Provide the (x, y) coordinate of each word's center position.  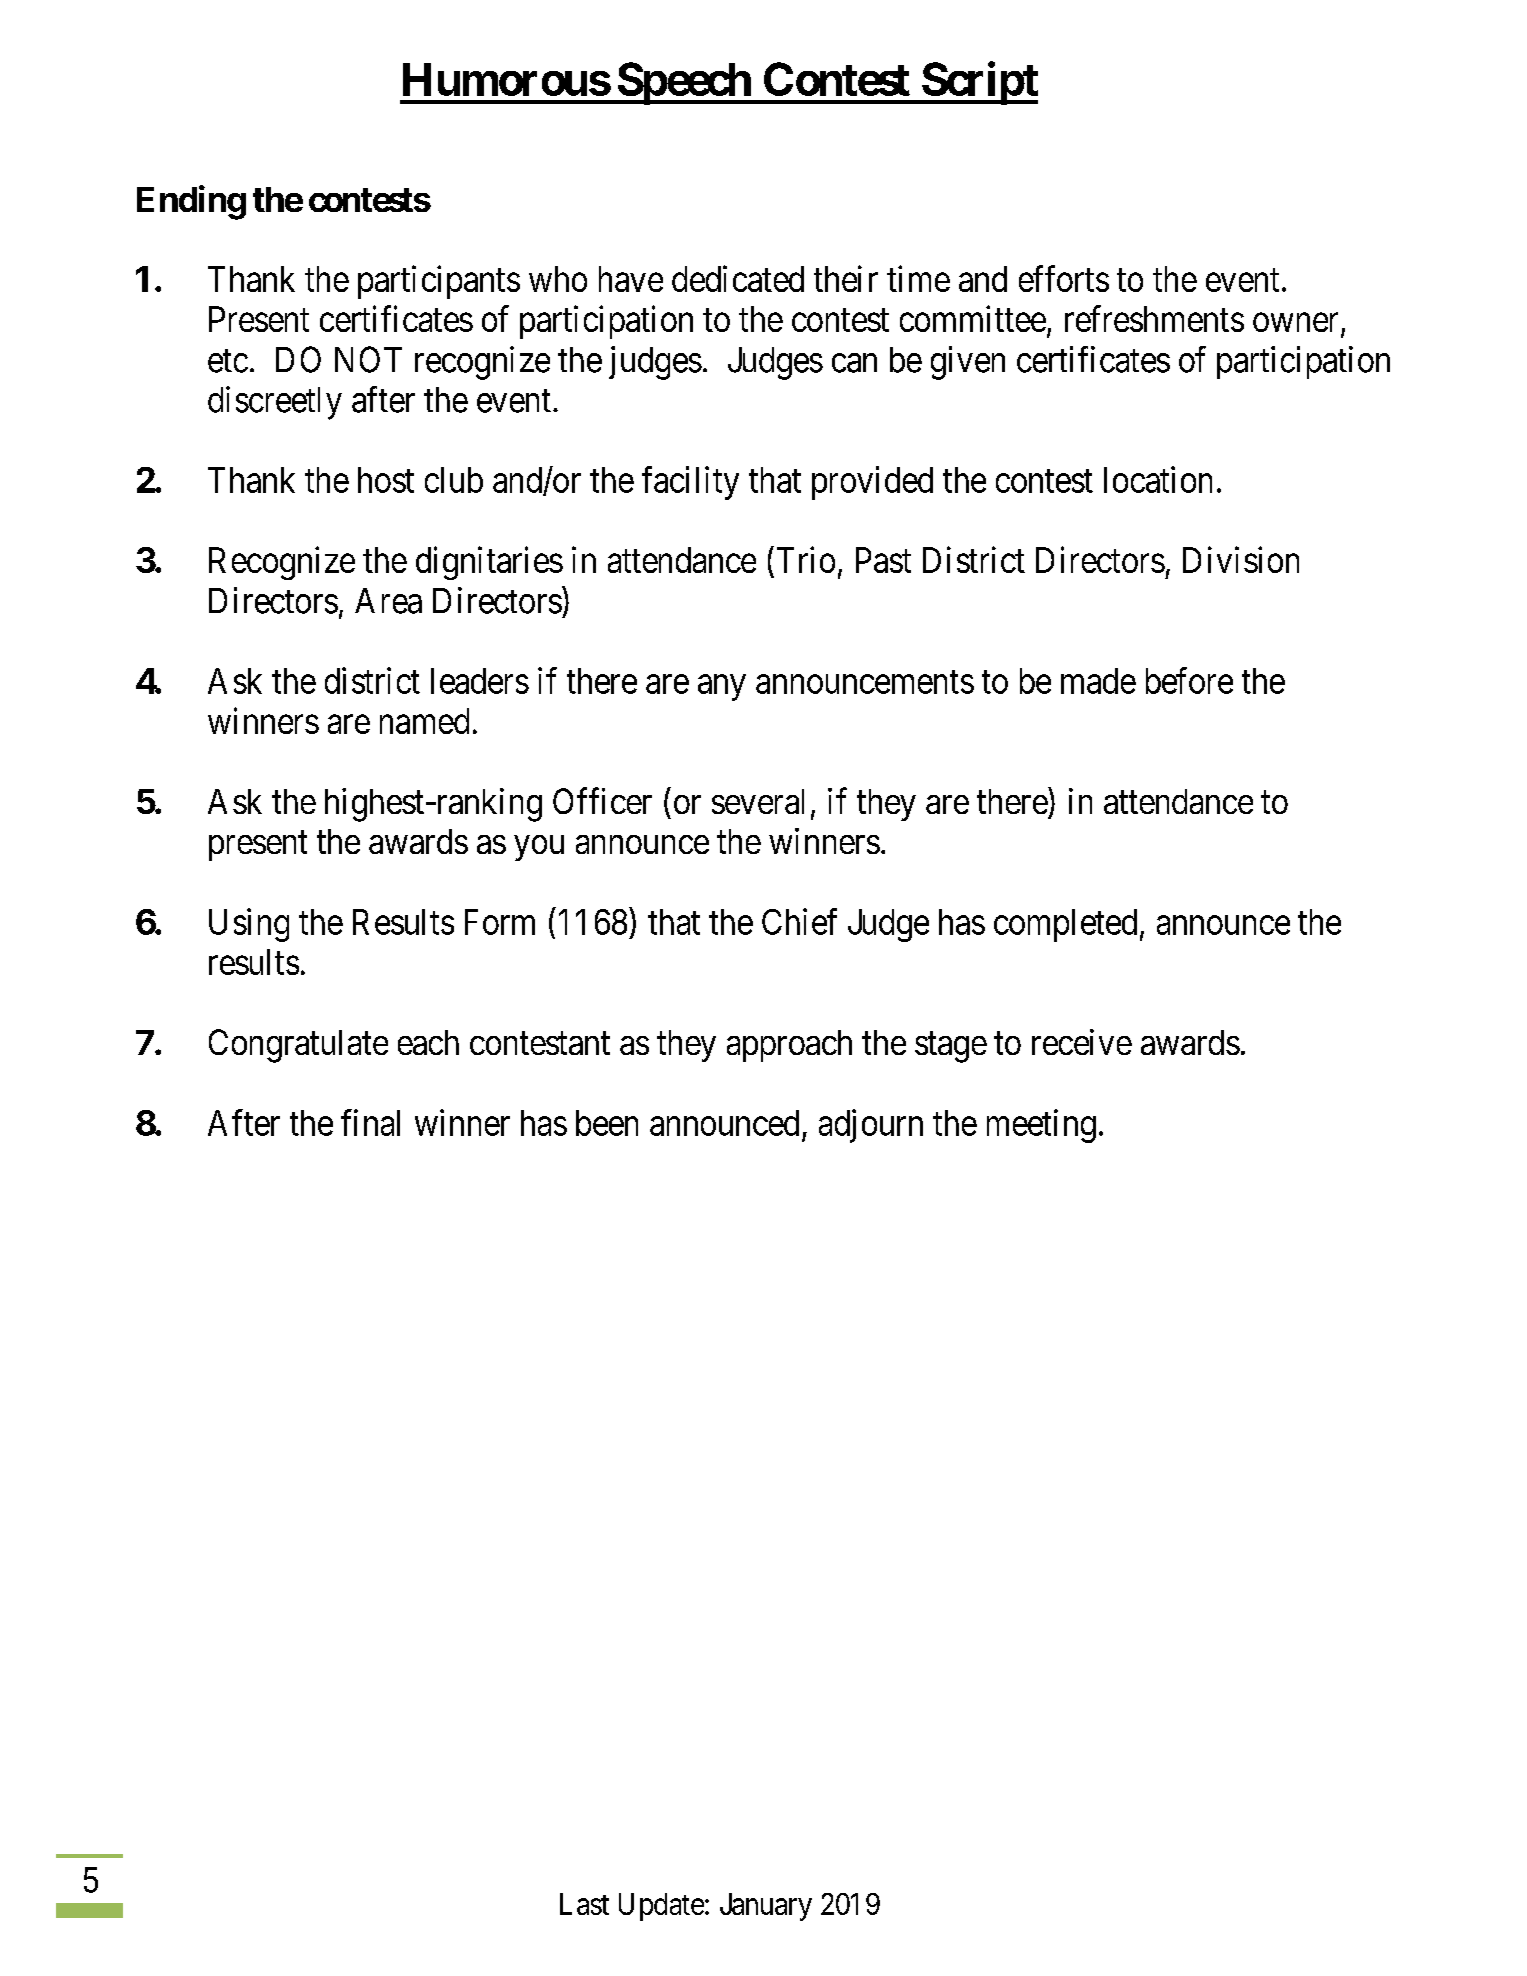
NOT (368, 359)
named (424, 721)
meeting (1041, 1126)
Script (979, 83)
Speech (683, 83)
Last (584, 1904)
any (722, 688)
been (607, 1123)
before (1189, 680)
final (370, 1122)
